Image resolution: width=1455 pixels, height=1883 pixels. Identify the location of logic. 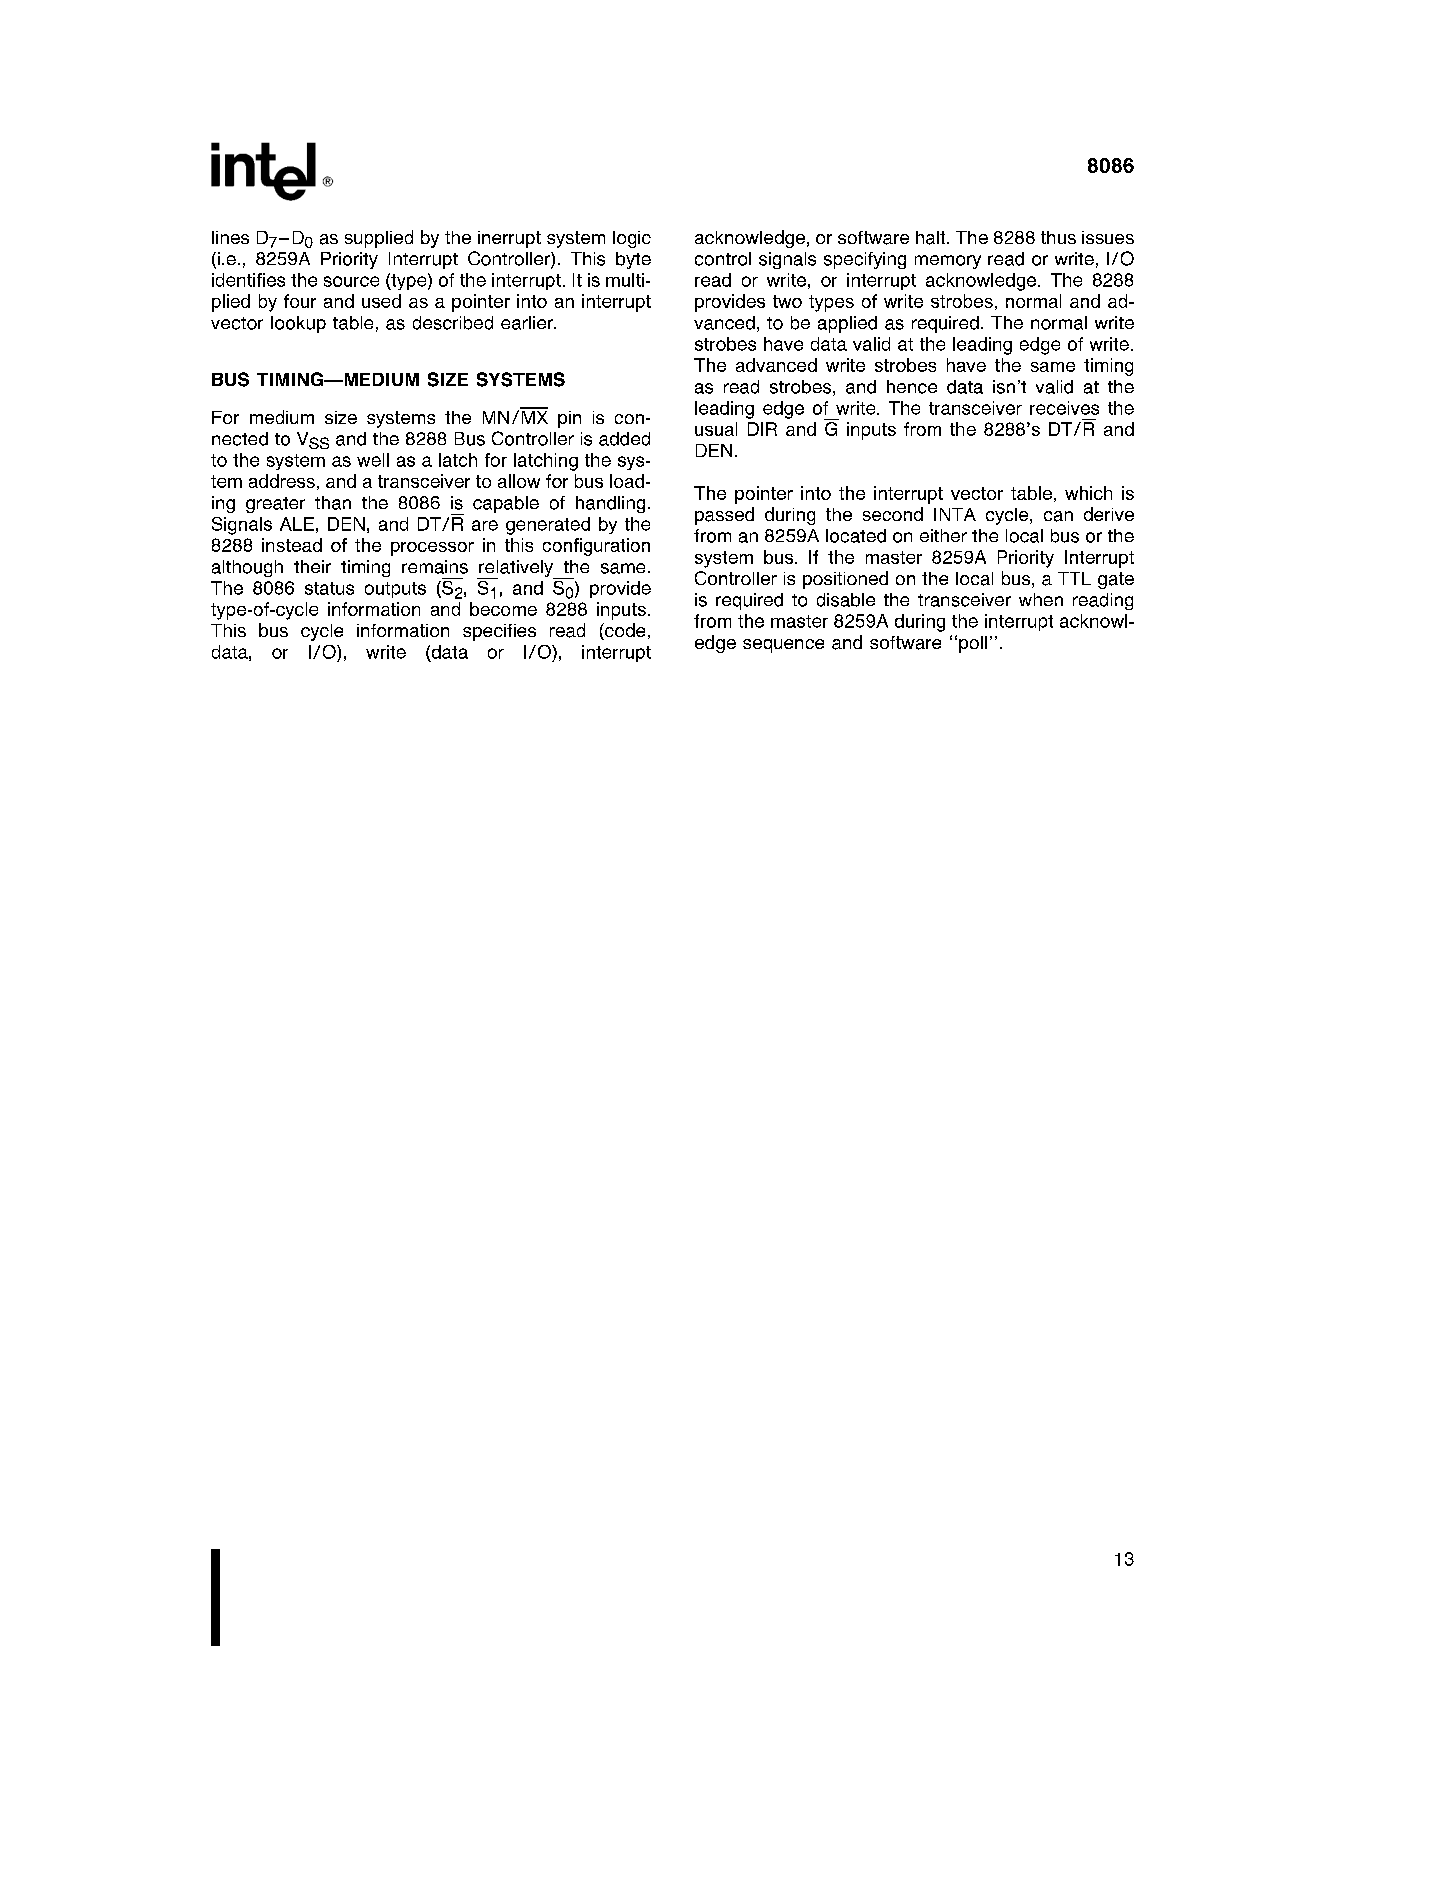
(632, 239).
